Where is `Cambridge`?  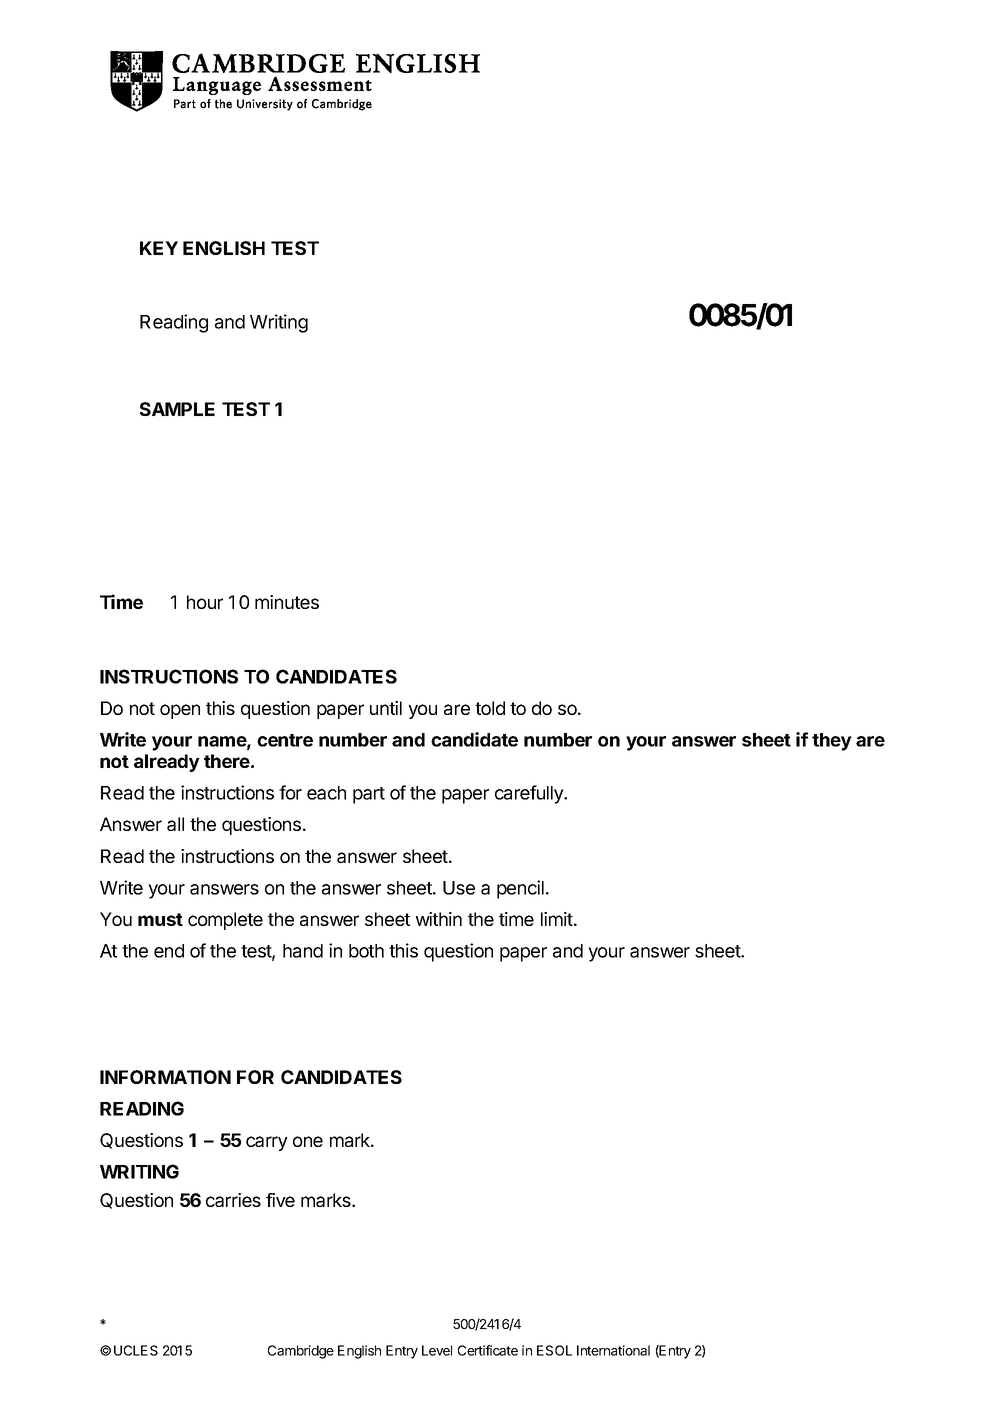
Cambridge is located at coordinates (301, 1352).
